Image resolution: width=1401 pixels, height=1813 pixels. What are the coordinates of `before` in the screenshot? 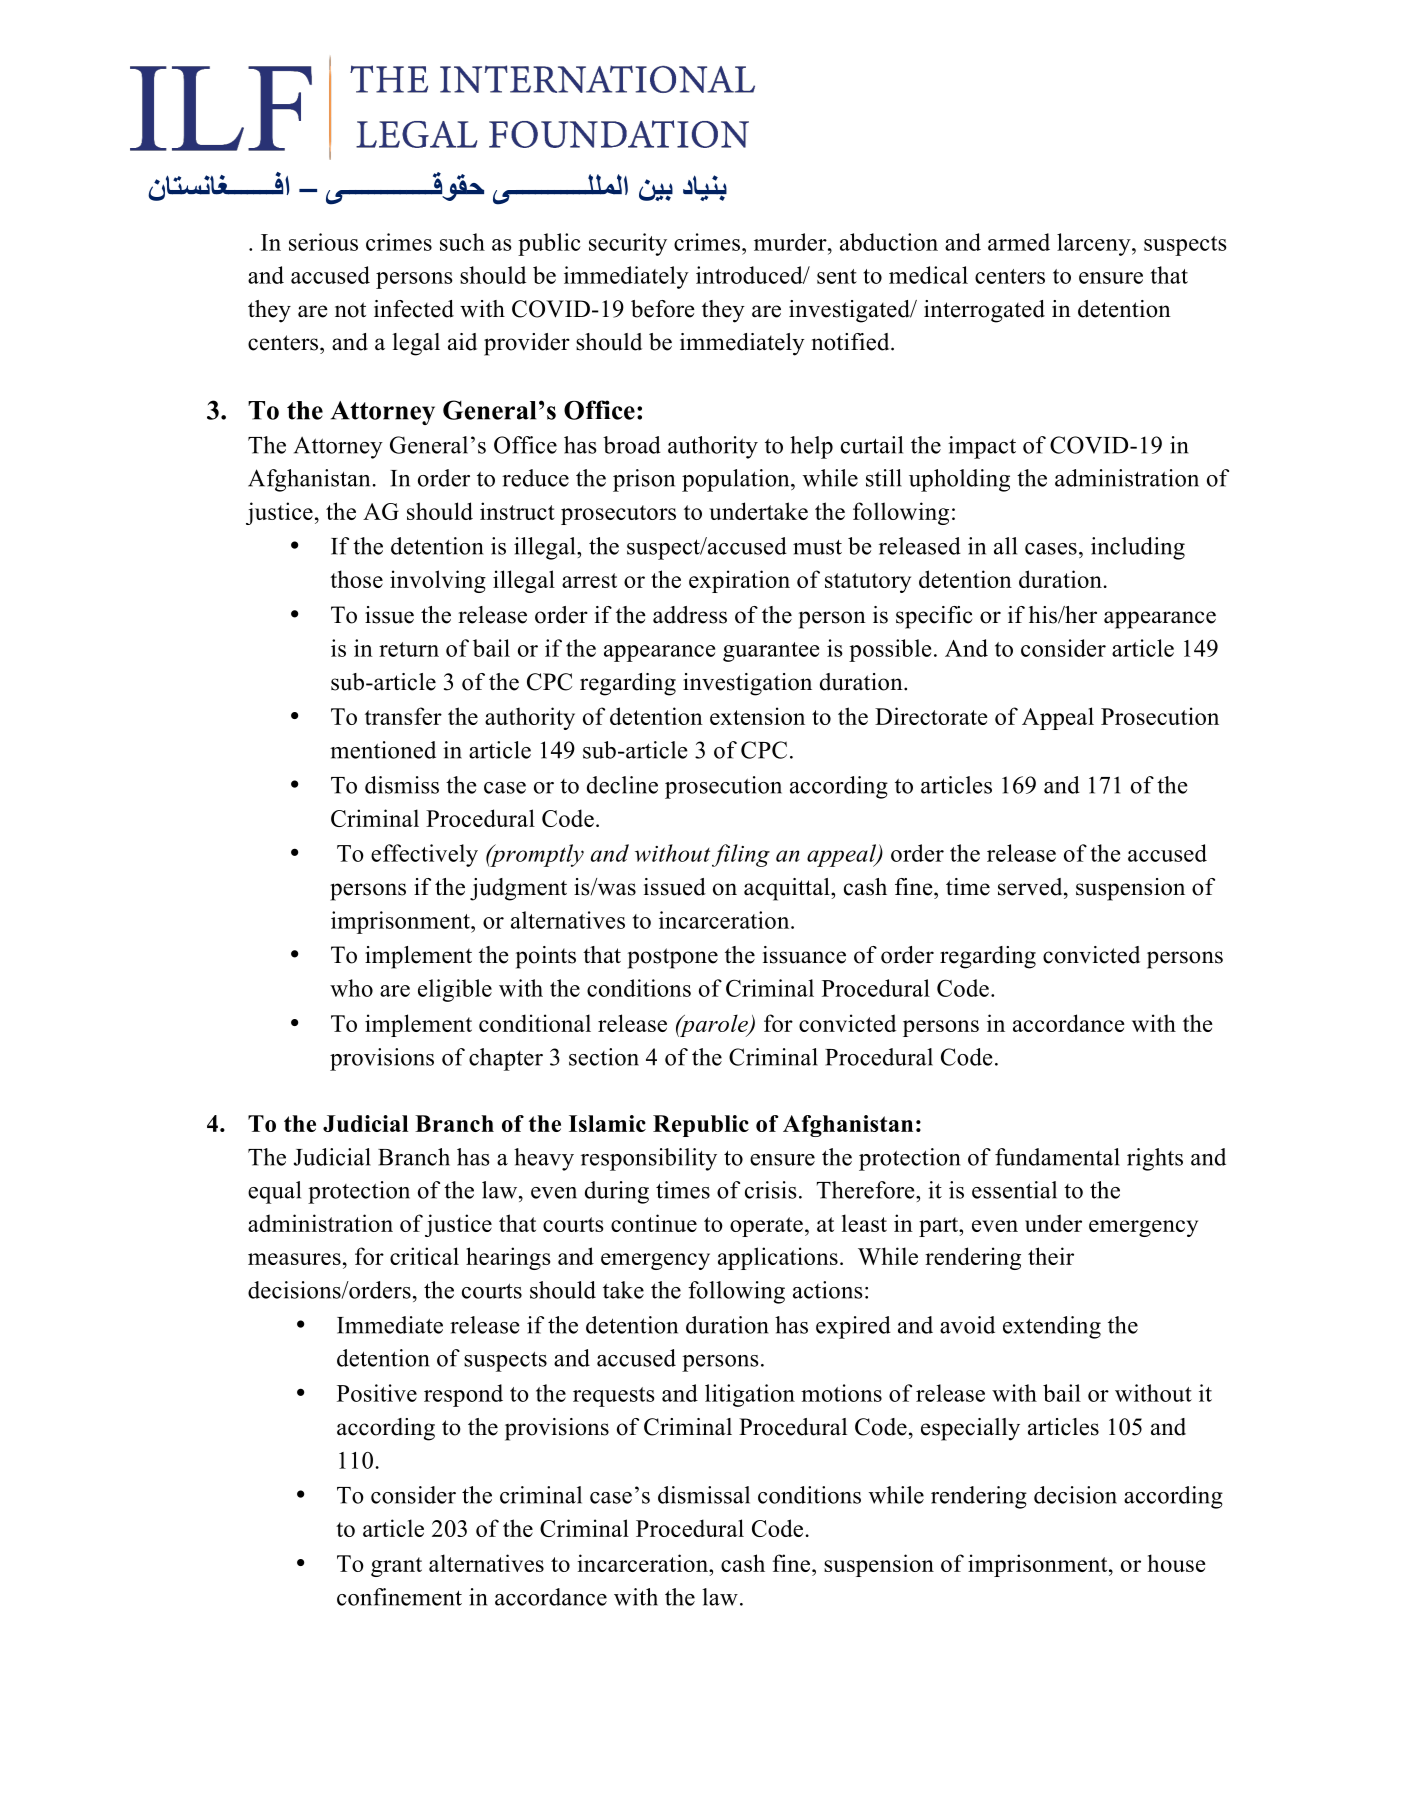 It's located at (663, 309).
